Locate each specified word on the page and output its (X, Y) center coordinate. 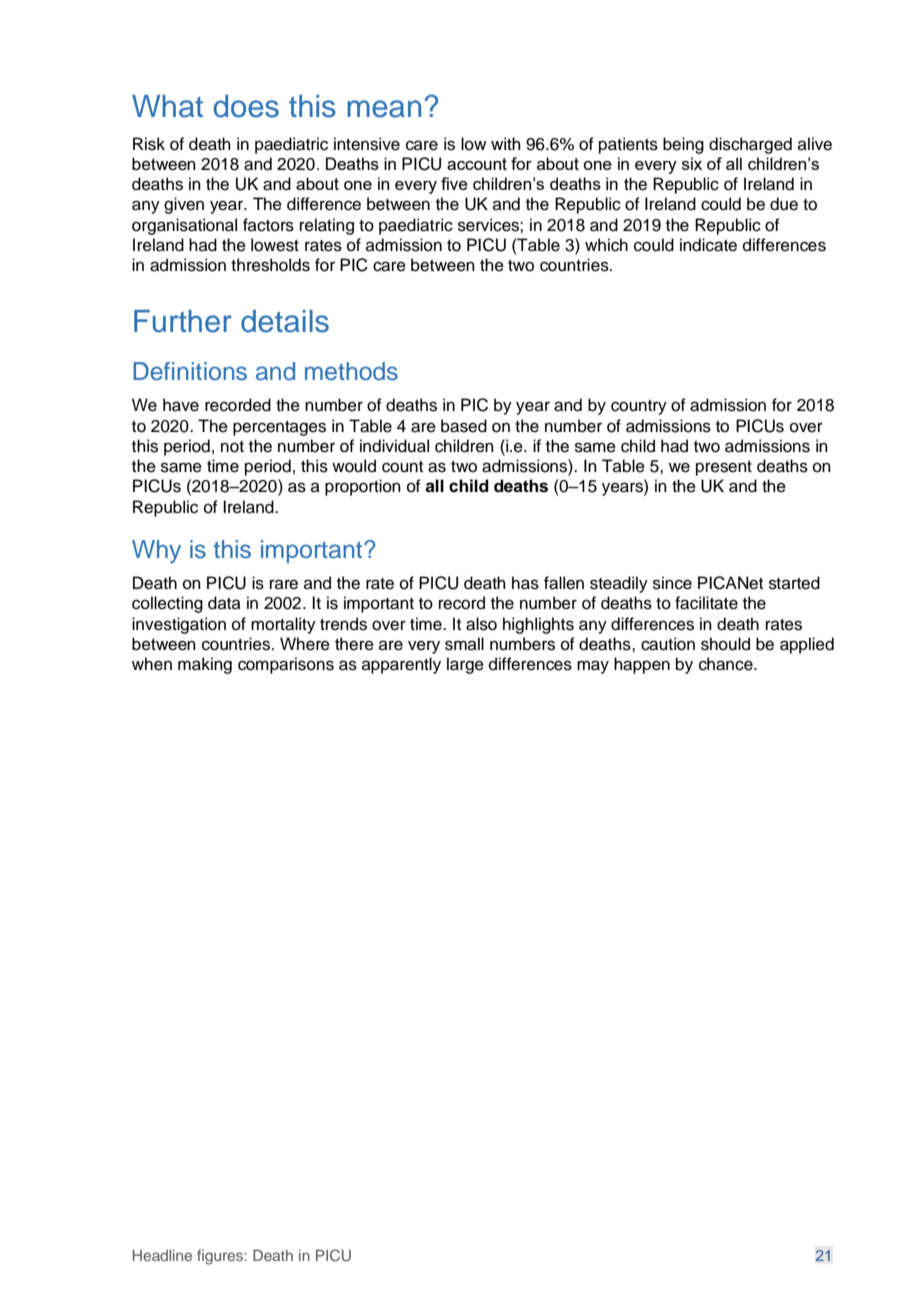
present (724, 468)
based (464, 426)
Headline (162, 1255)
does (246, 106)
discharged (750, 145)
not (232, 447)
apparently (401, 665)
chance (727, 664)
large (465, 665)
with (506, 143)
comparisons (286, 665)
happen (642, 665)
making (205, 665)
